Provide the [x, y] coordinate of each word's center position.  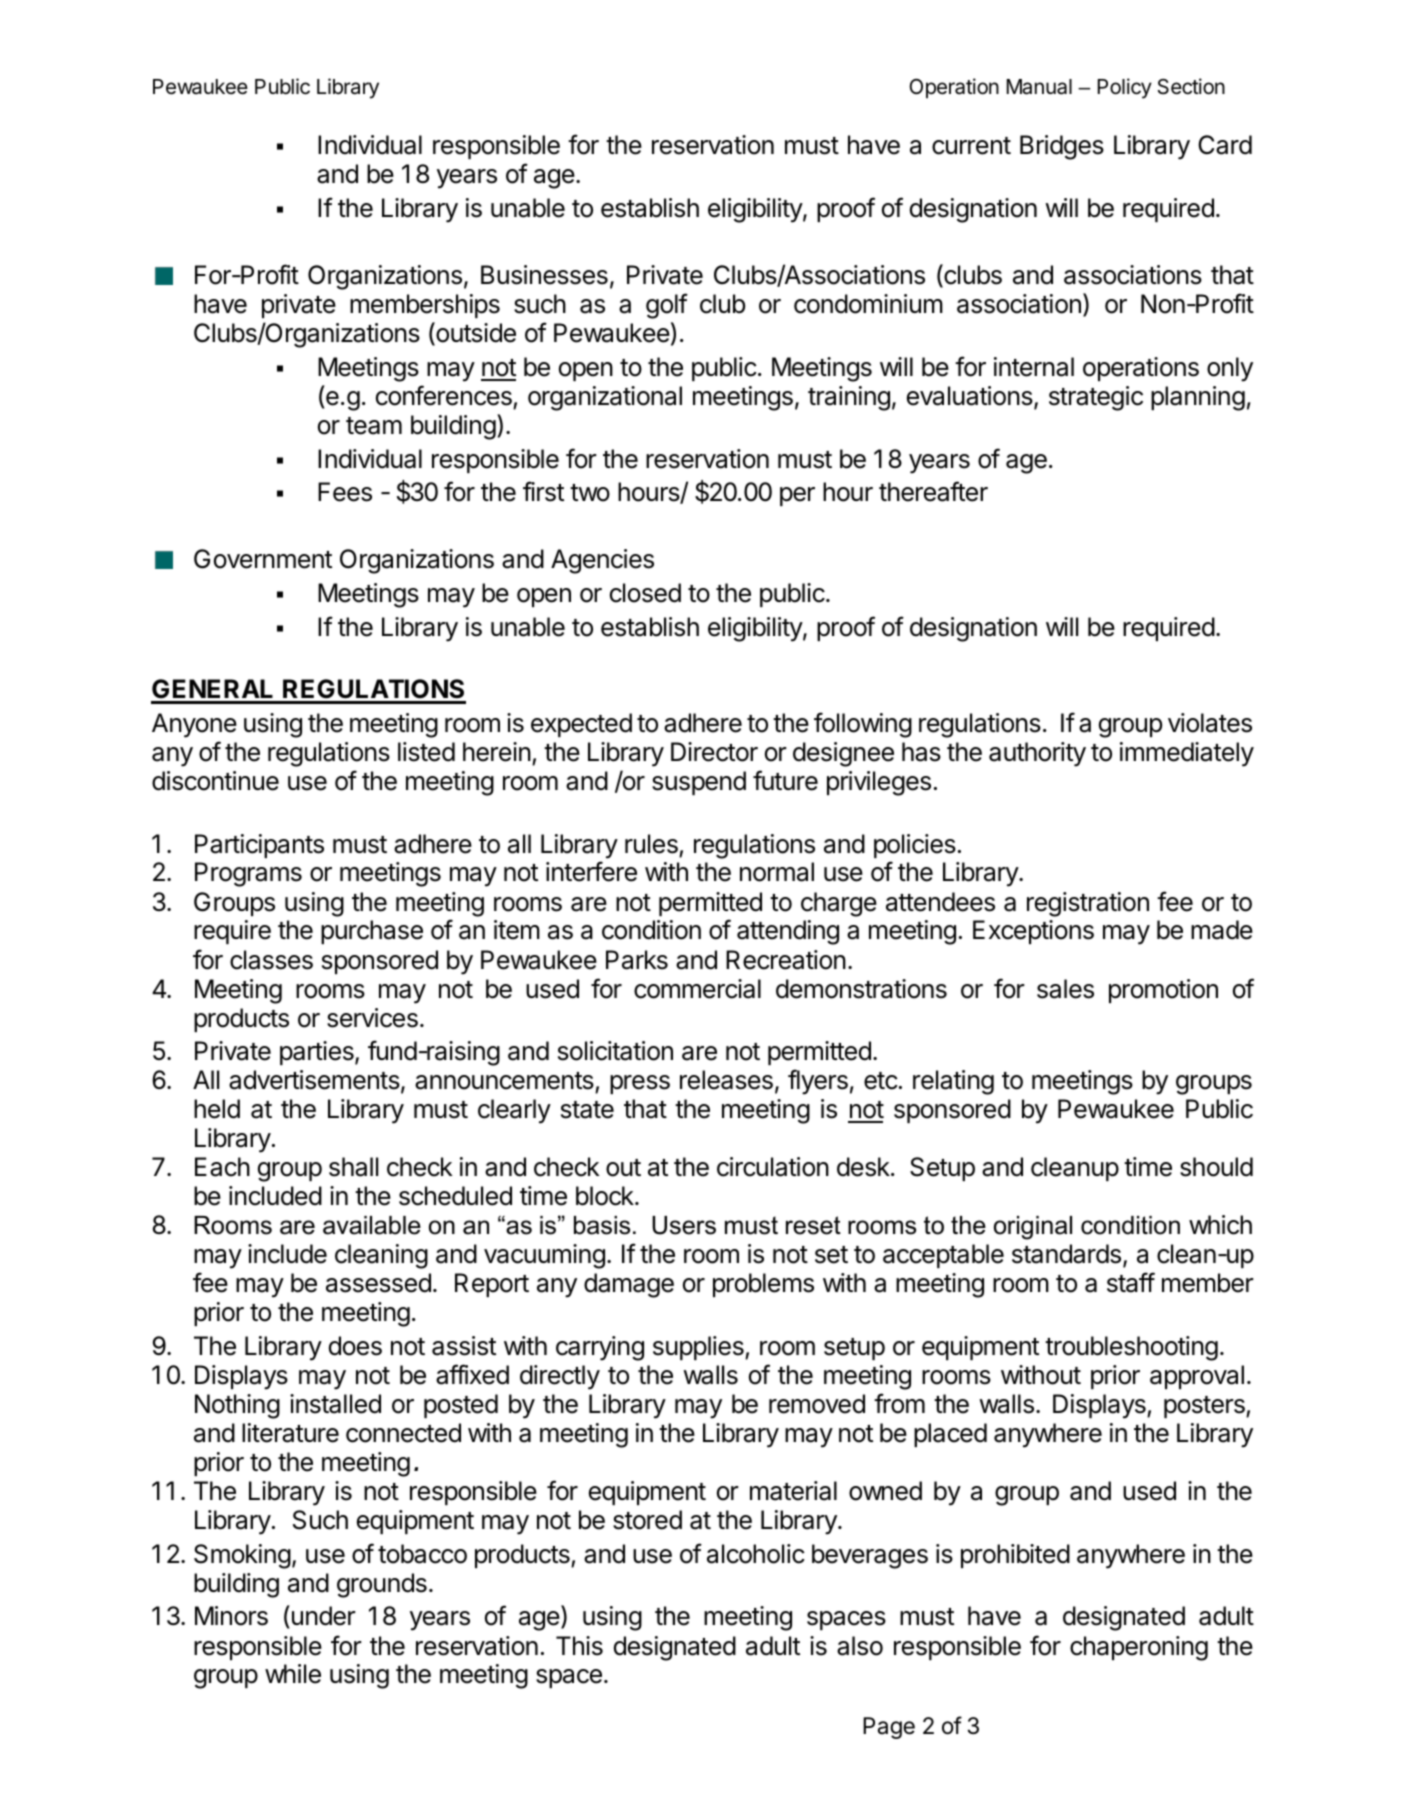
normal [777, 872]
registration [1088, 904]
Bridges [1062, 147]
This [579, 1646]
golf [667, 306]
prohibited [1015, 1556]
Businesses [544, 275]
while [293, 1674]
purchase [372, 932]
